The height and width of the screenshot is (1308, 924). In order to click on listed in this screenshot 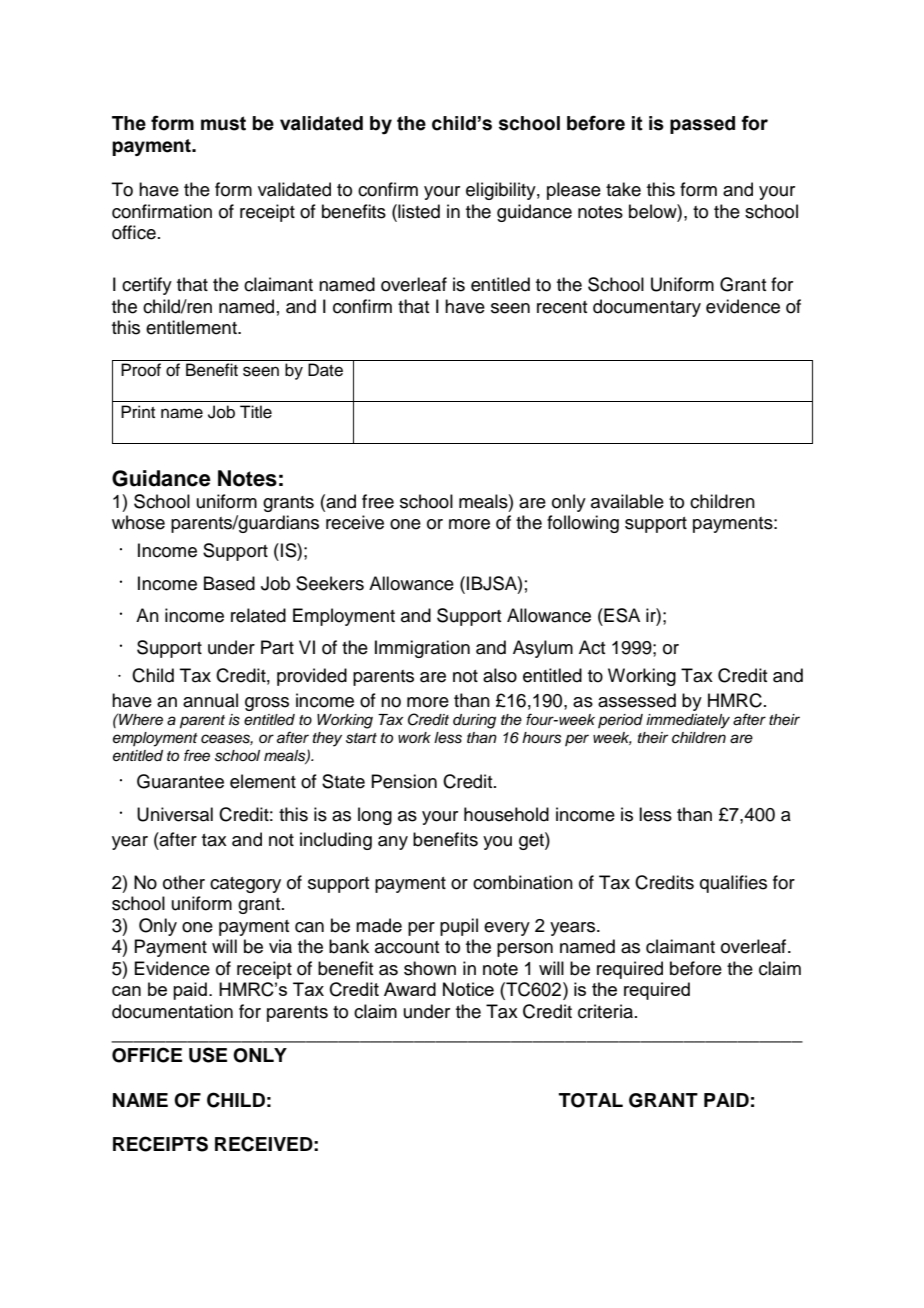, I will do `click(418, 211)`.
